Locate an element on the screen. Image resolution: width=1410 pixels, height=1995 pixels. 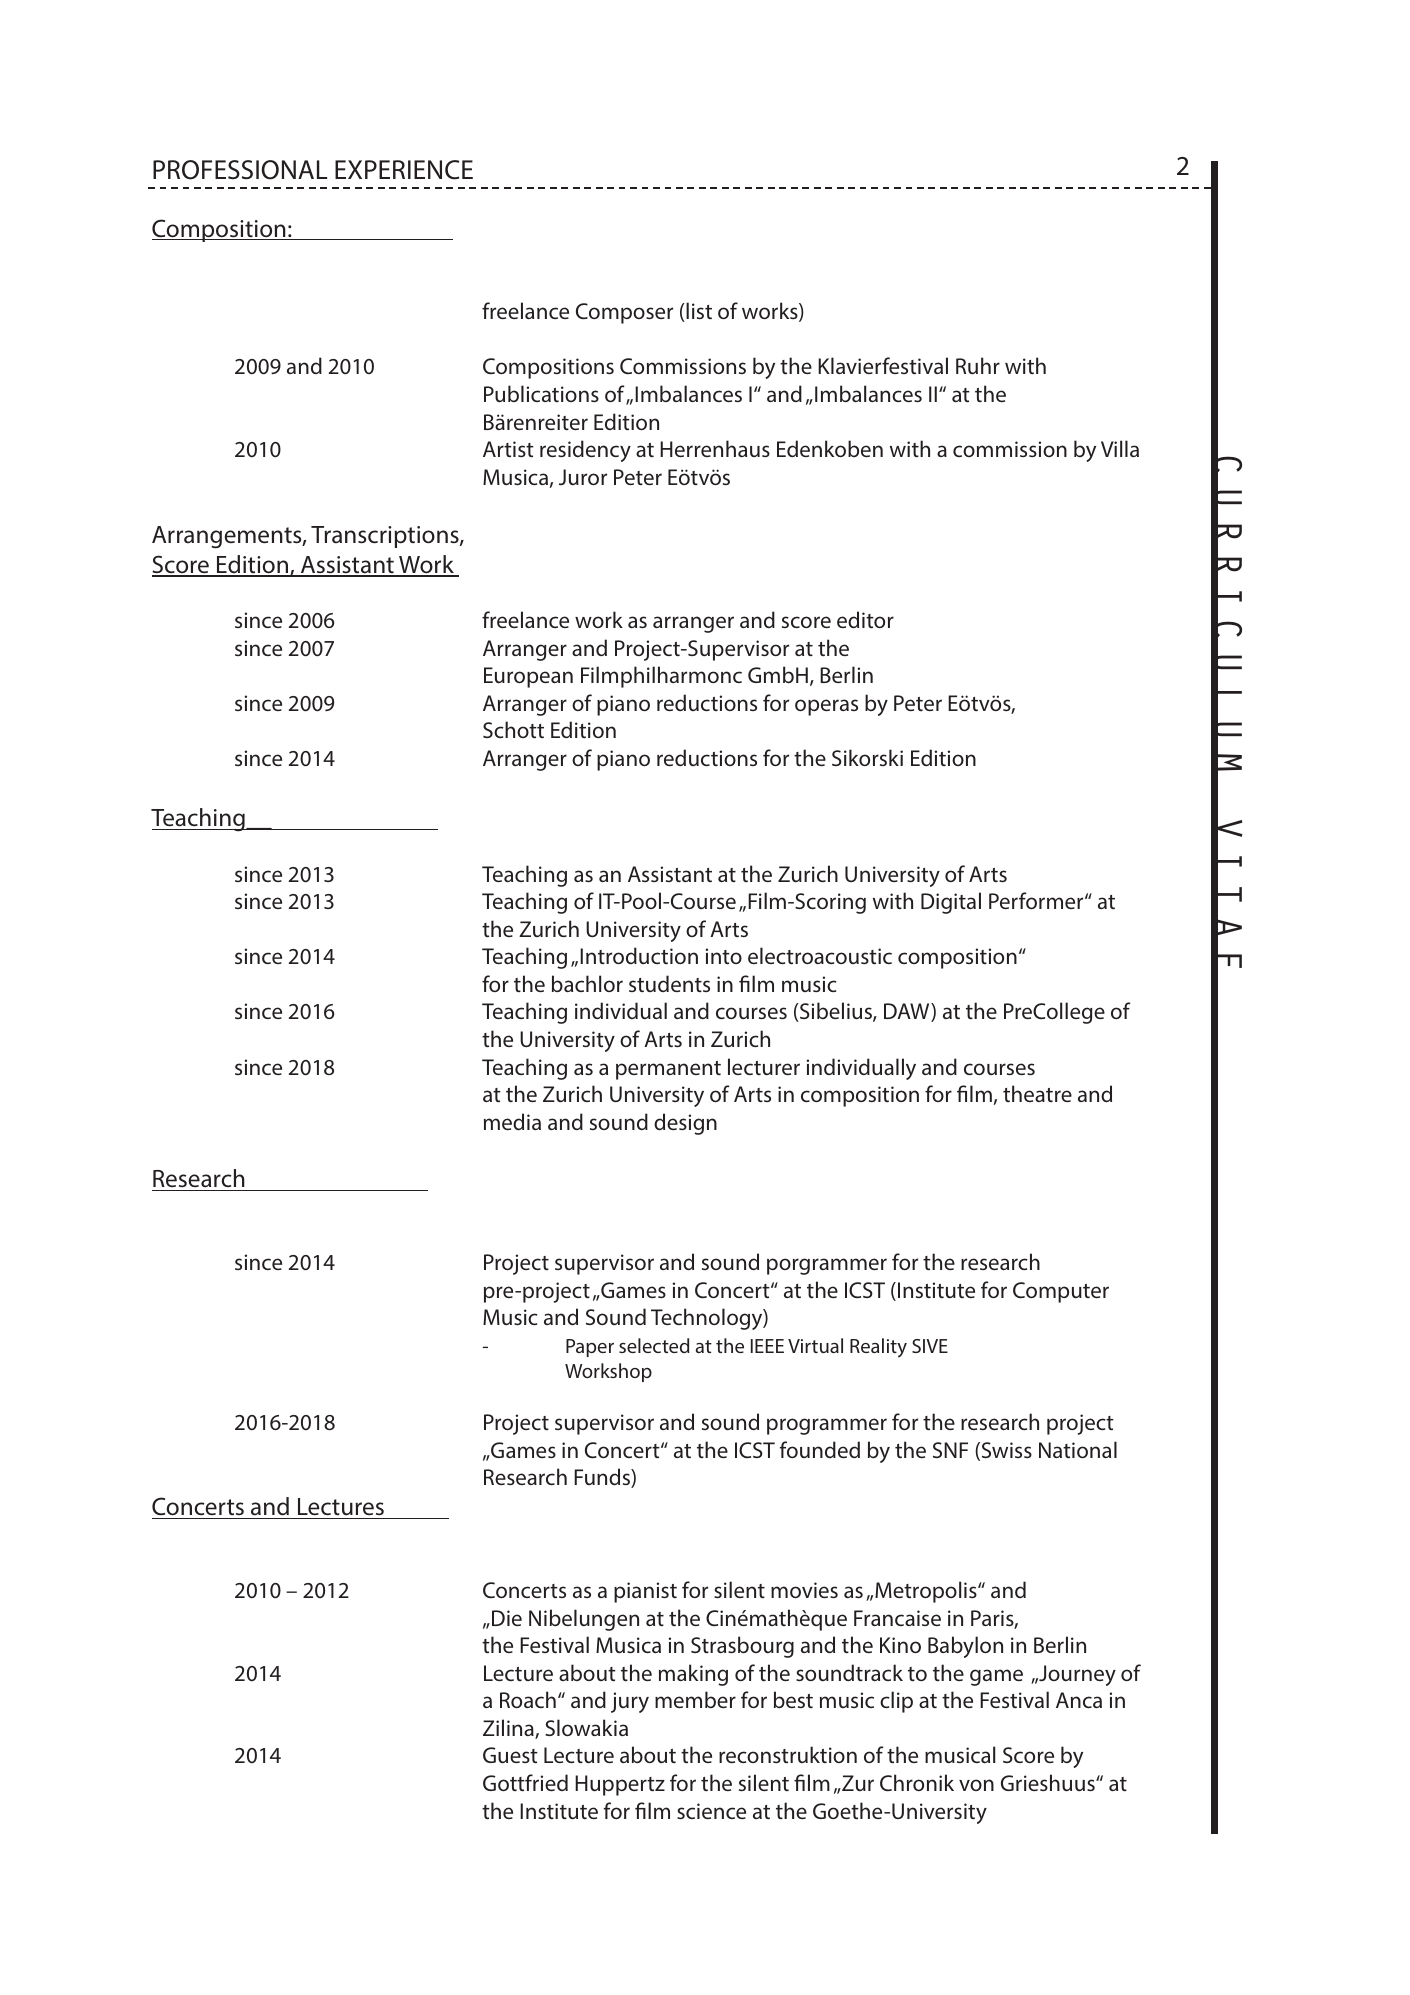
editor is located at coordinates (865, 619).
